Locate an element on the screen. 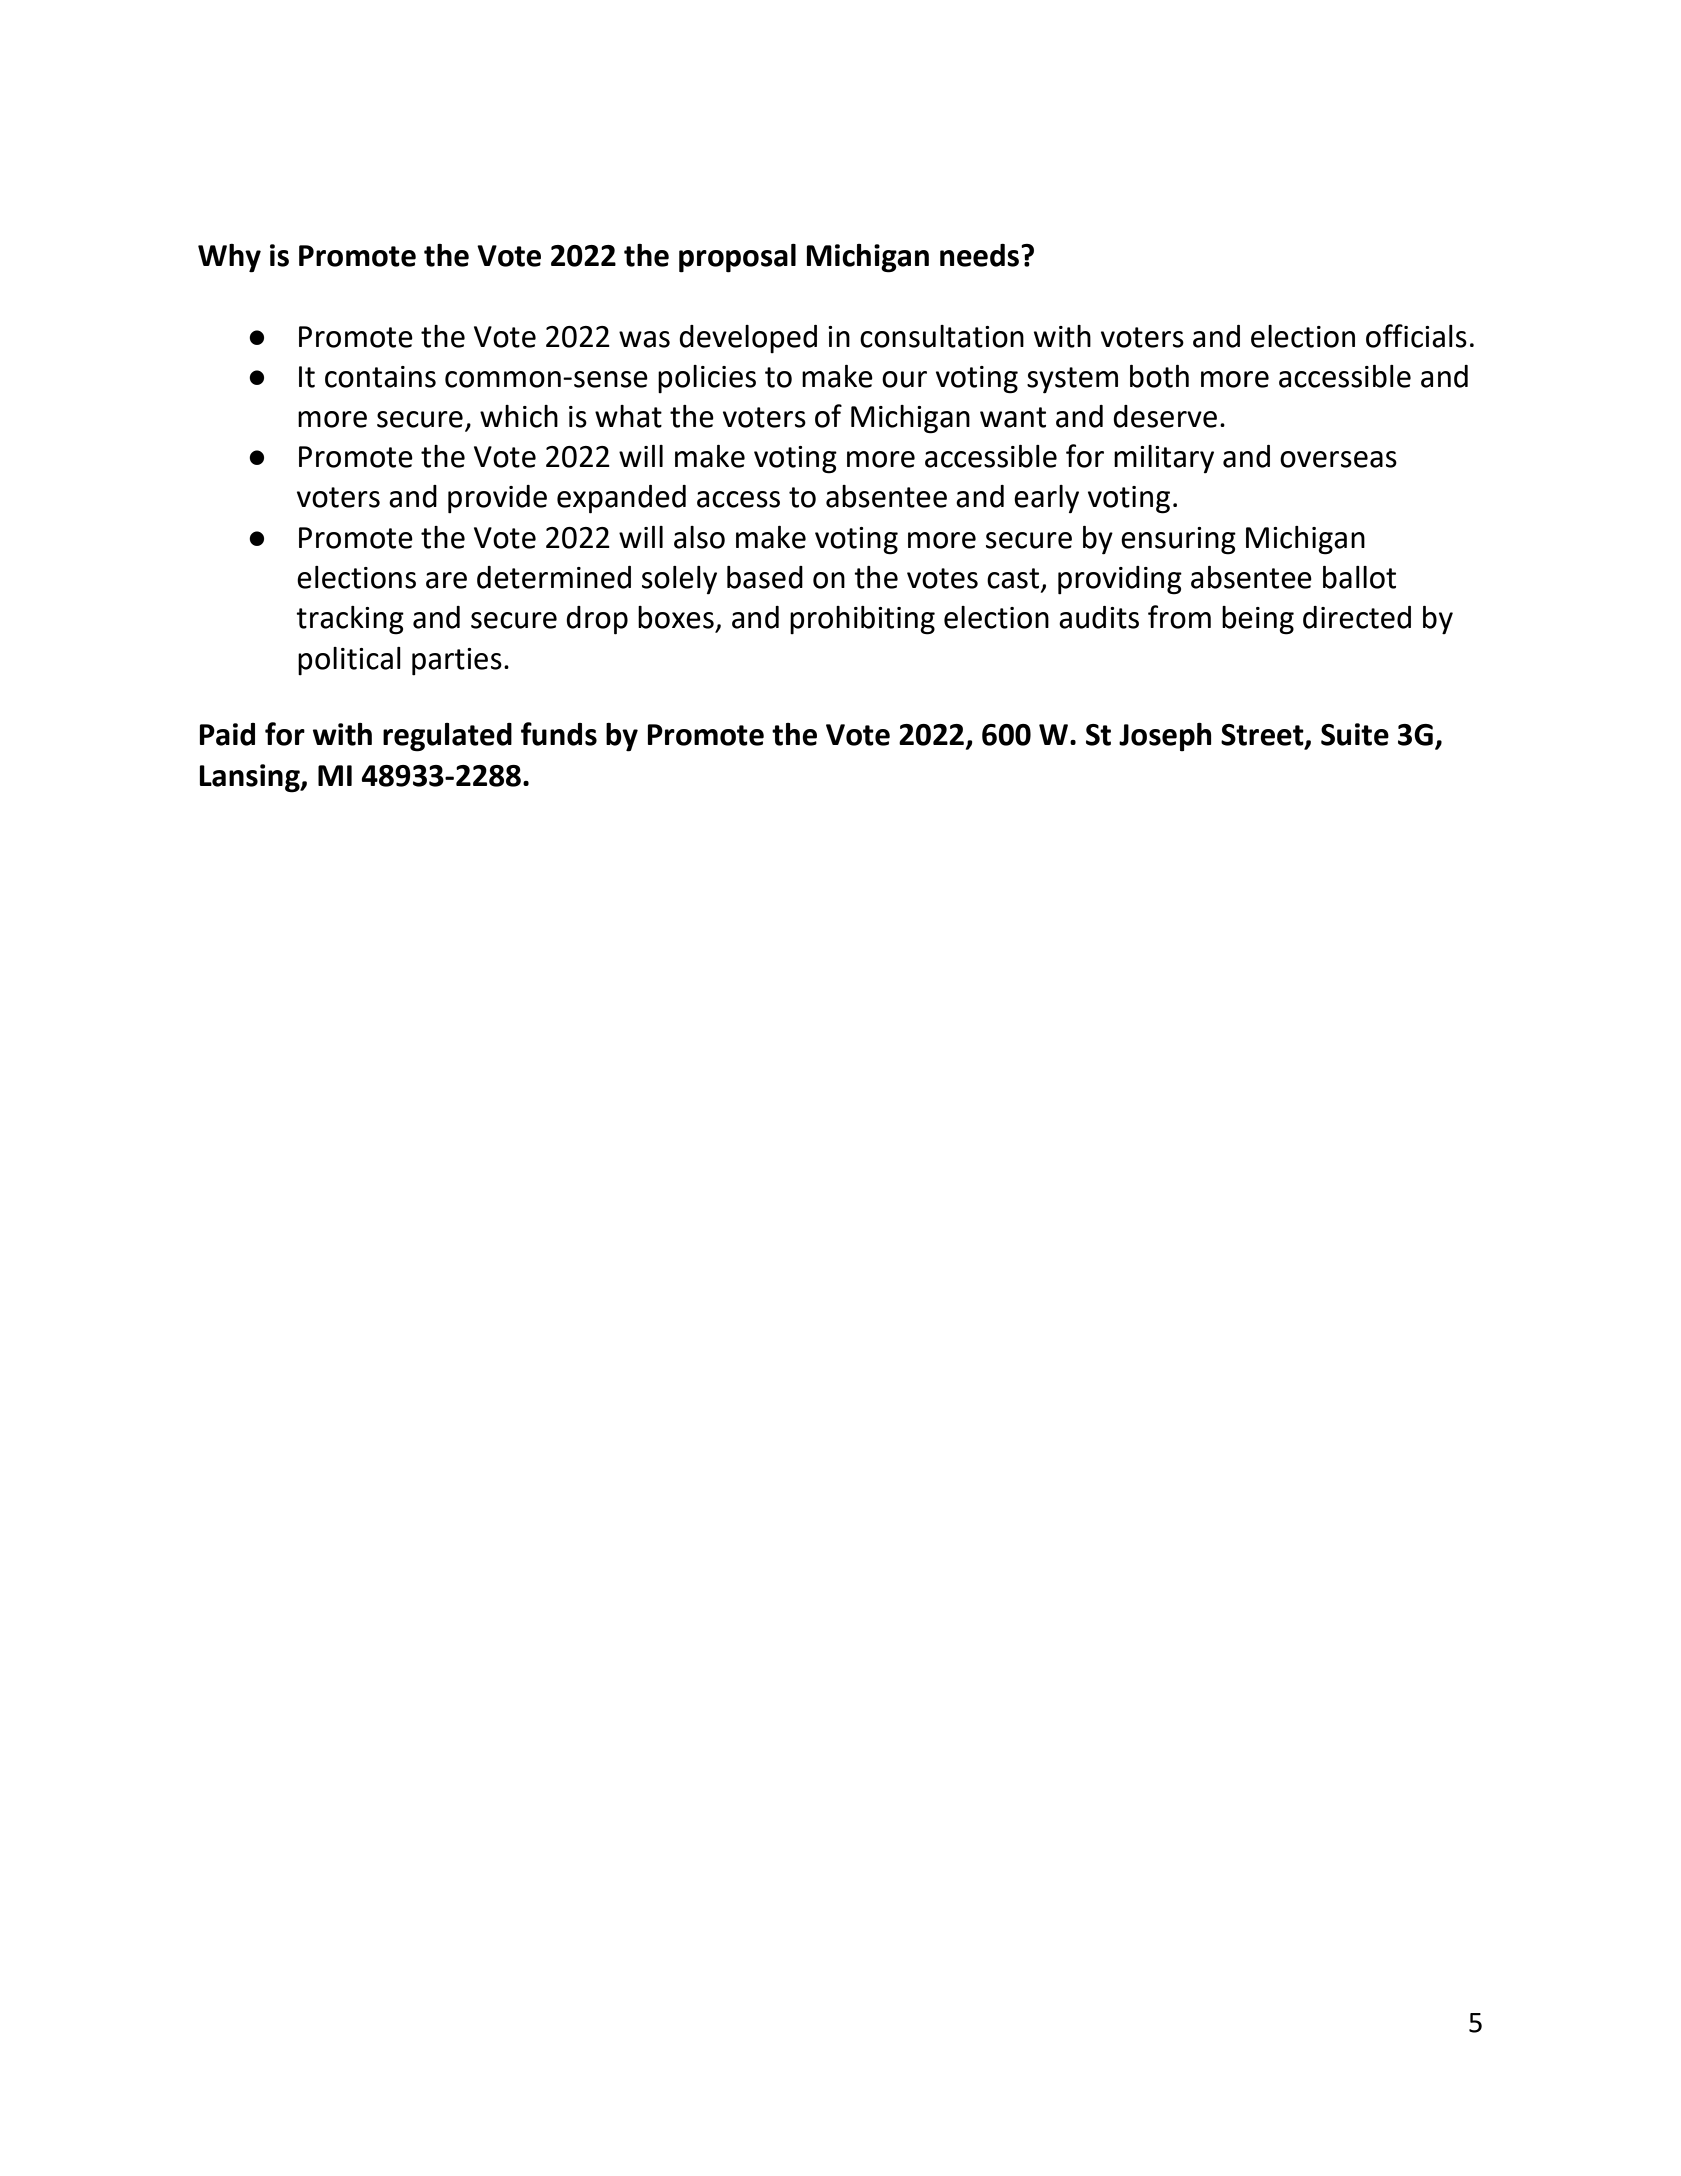 This screenshot has height=2176, width=1681. both is located at coordinates (1159, 376).
